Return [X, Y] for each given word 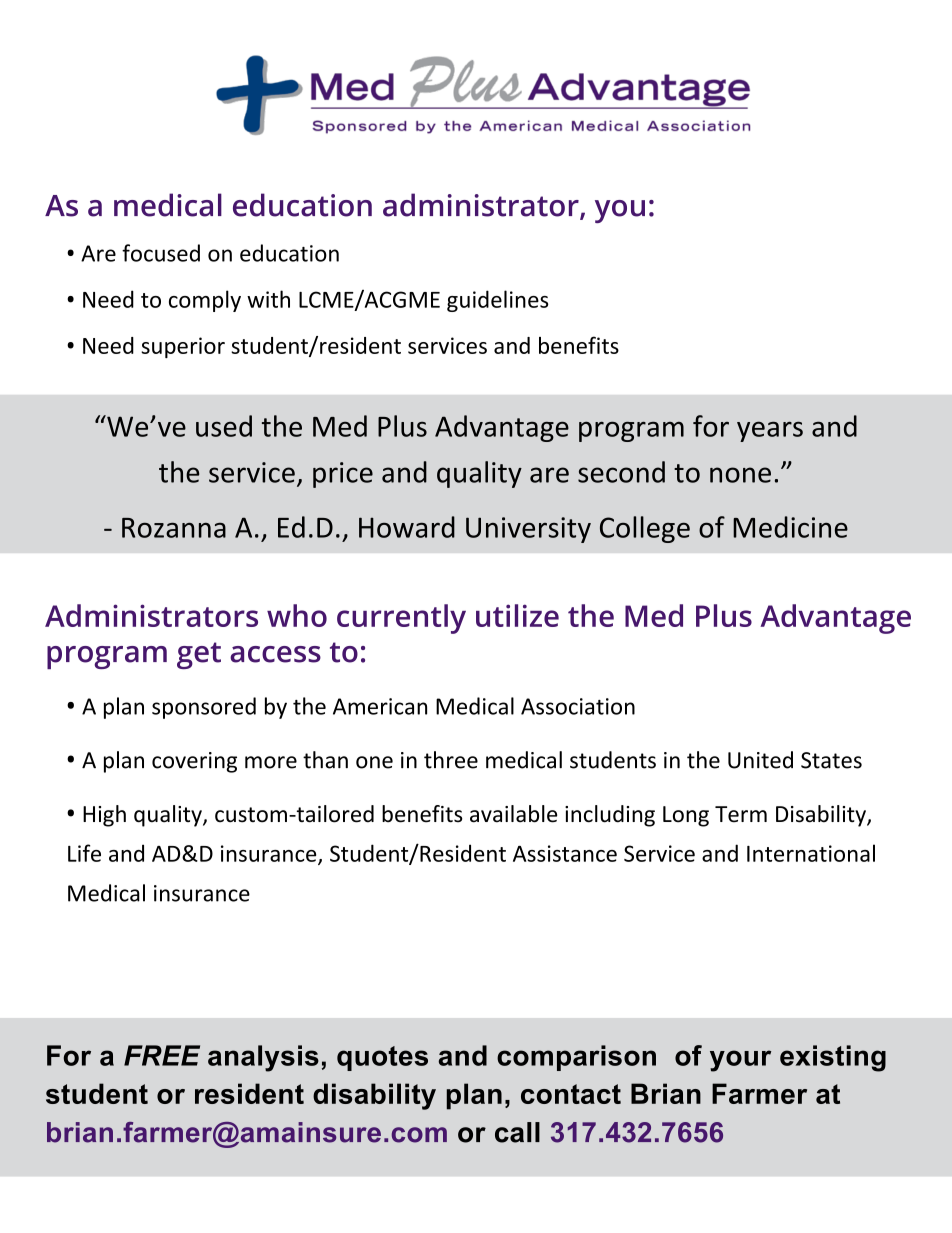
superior [183, 347]
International [811, 853]
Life [84, 853]
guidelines [498, 301]
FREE [162, 1055]
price [343, 475]
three [451, 760]
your [740, 1061]
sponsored [204, 708]
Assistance [565, 853]
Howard [407, 527]
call [517, 1132]
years [770, 431]
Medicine [790, 527]
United [760, 760]
